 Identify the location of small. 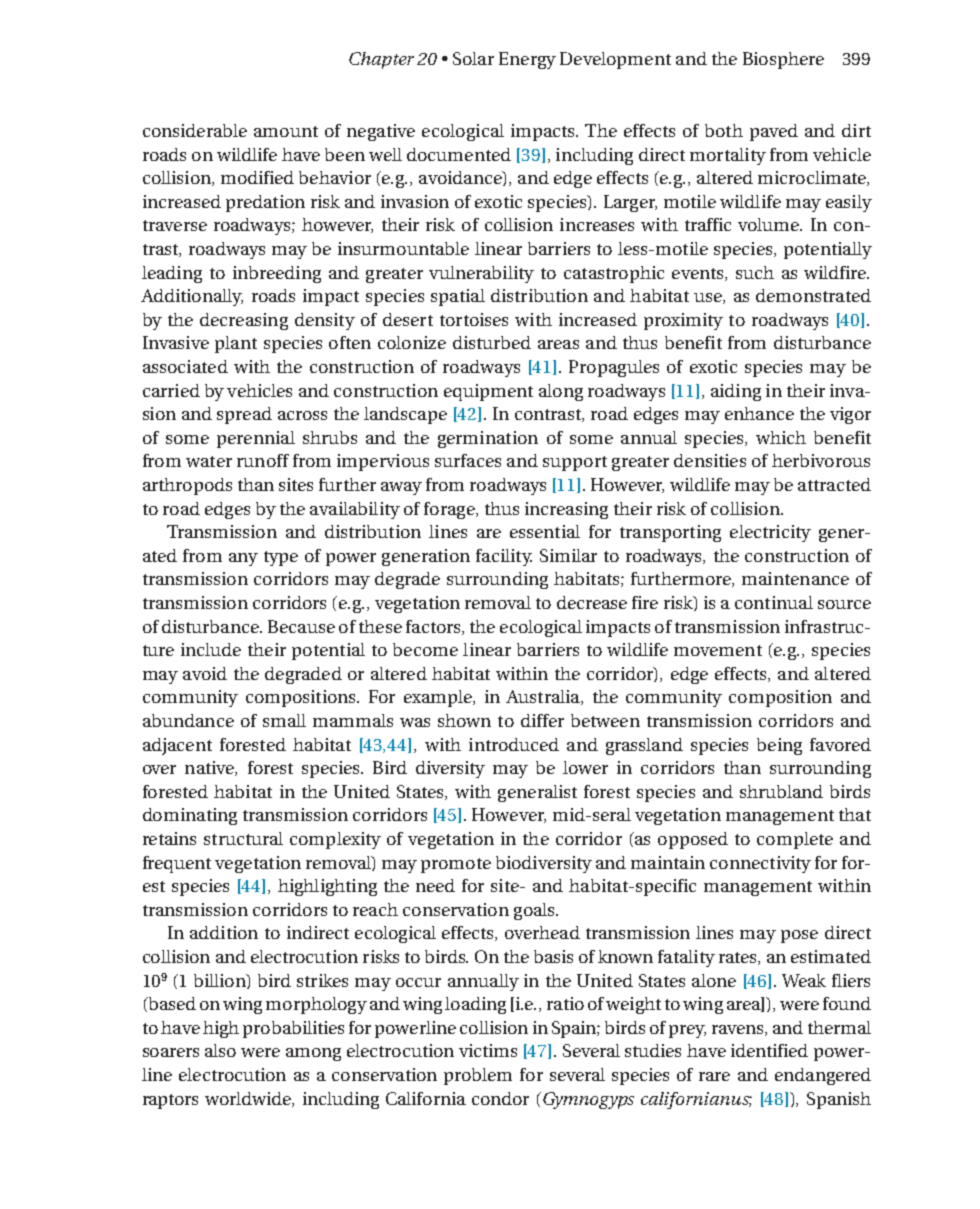
(284, 720).
